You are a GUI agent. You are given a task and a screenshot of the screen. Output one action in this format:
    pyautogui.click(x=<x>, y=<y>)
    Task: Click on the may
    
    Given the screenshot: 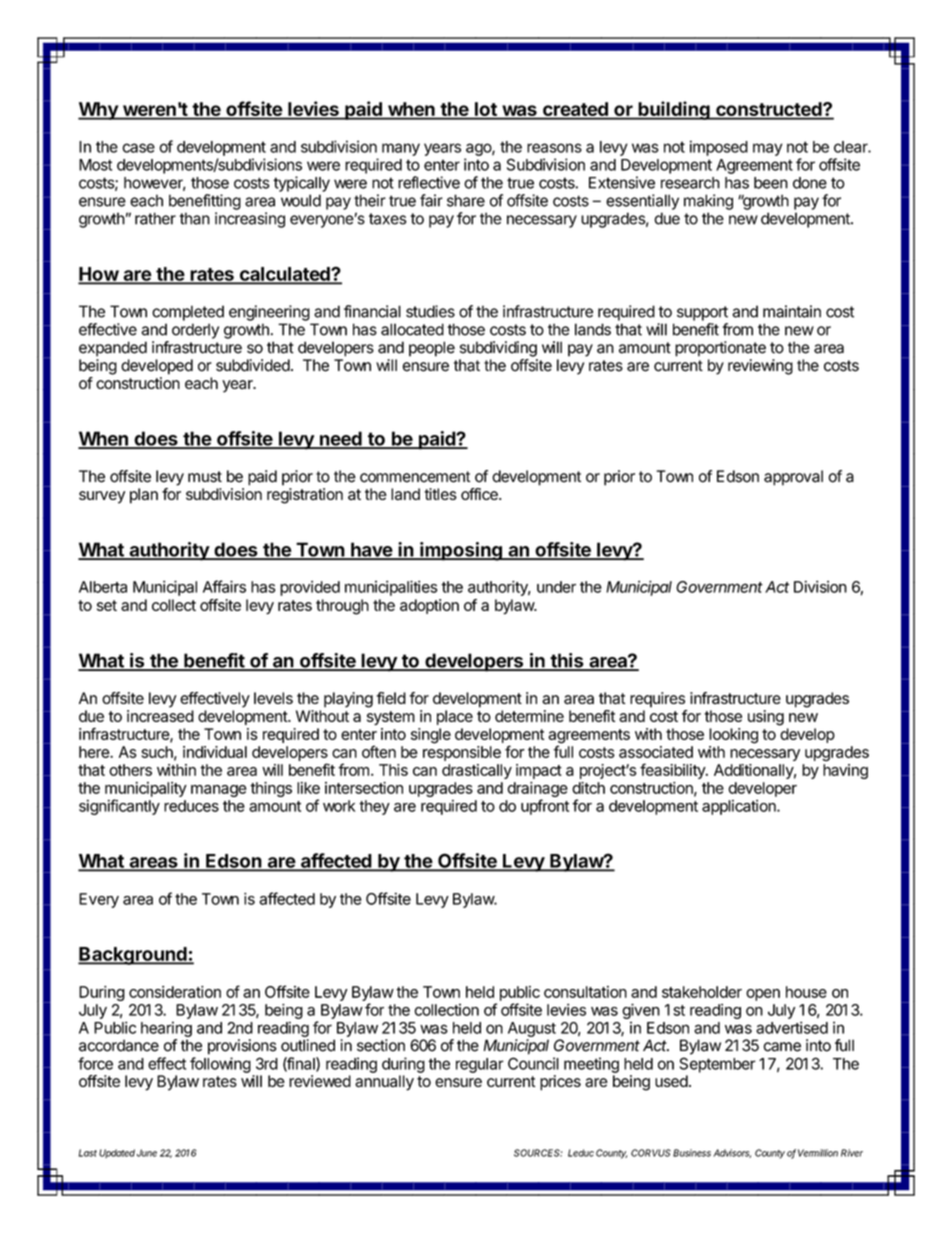 What is the action you would take?
    pyautogui.click(x=767, y=149)
